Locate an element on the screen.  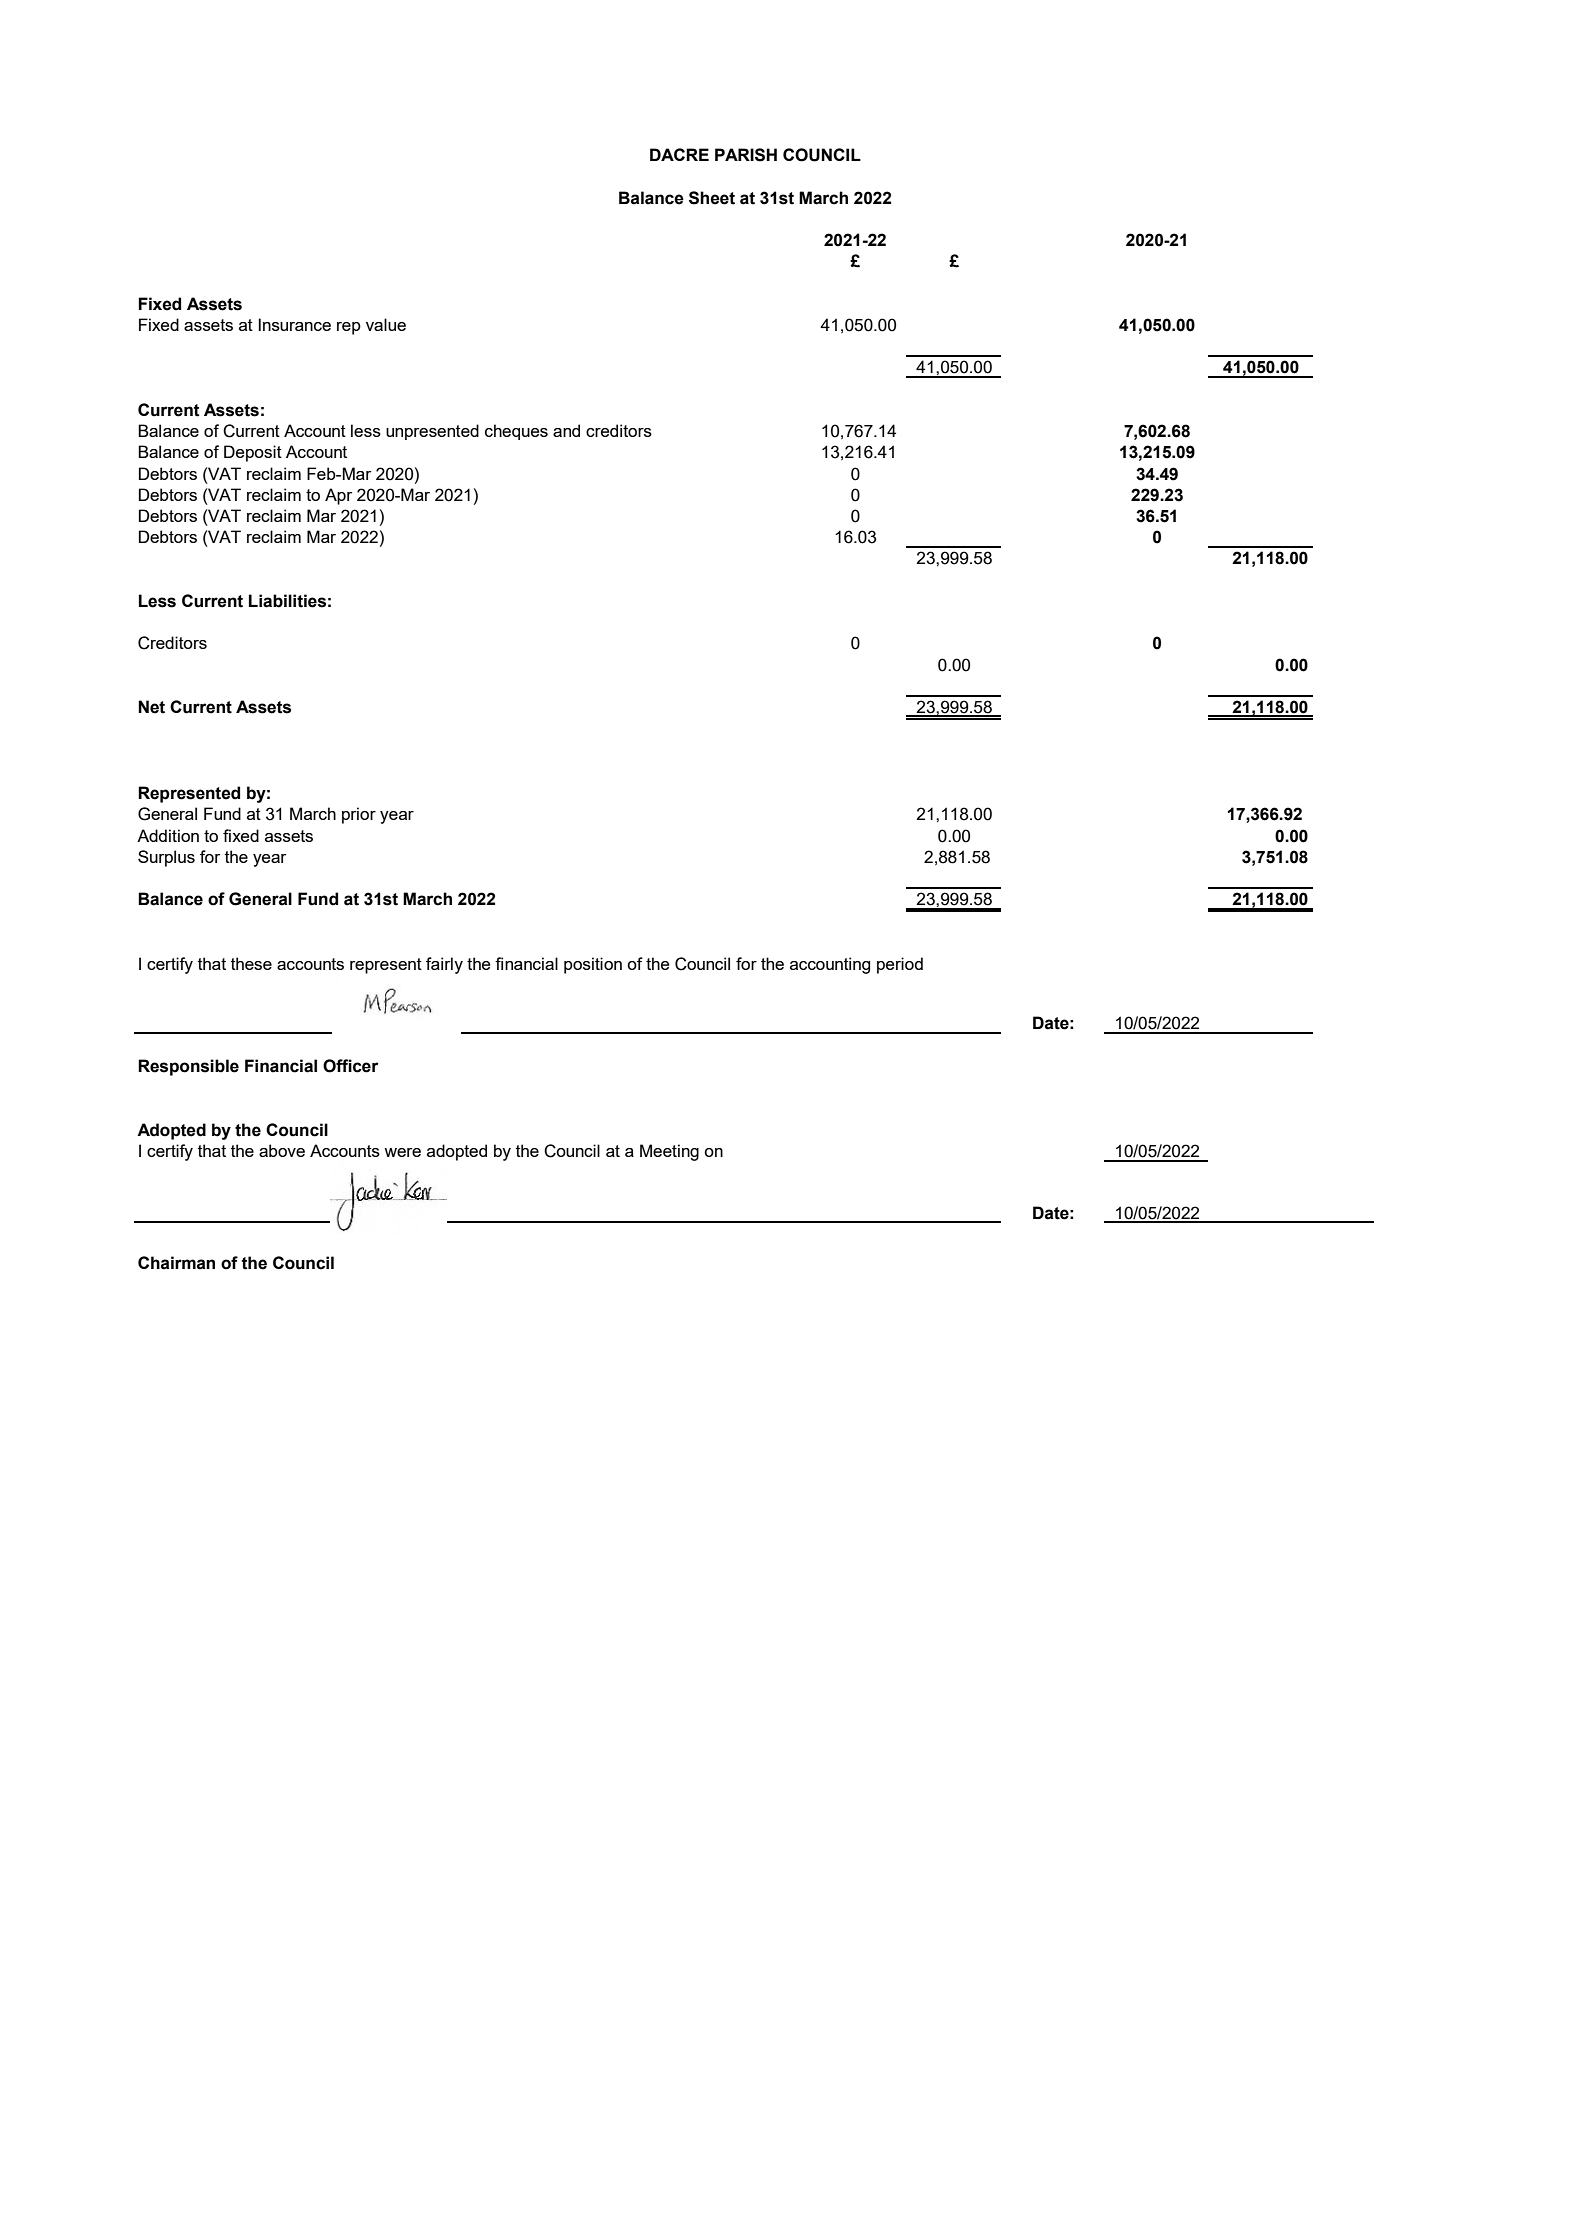
Apr is located at coordinates (338, 496).
